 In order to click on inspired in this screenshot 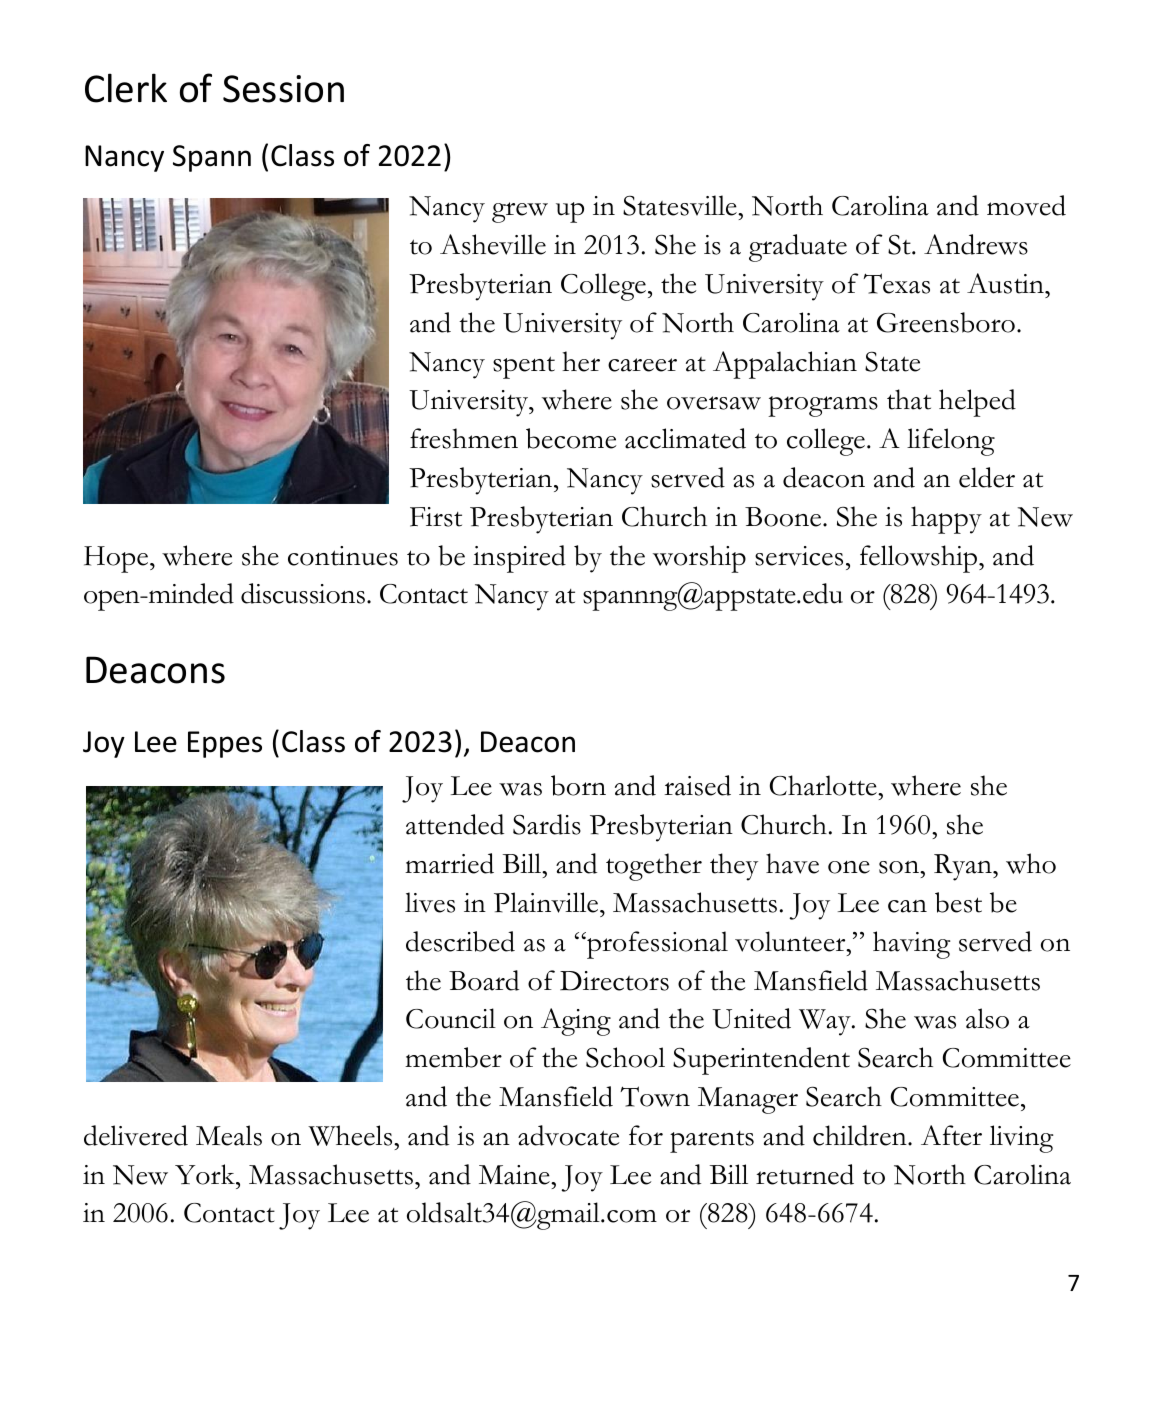, I will do `click(519, 559)`.
